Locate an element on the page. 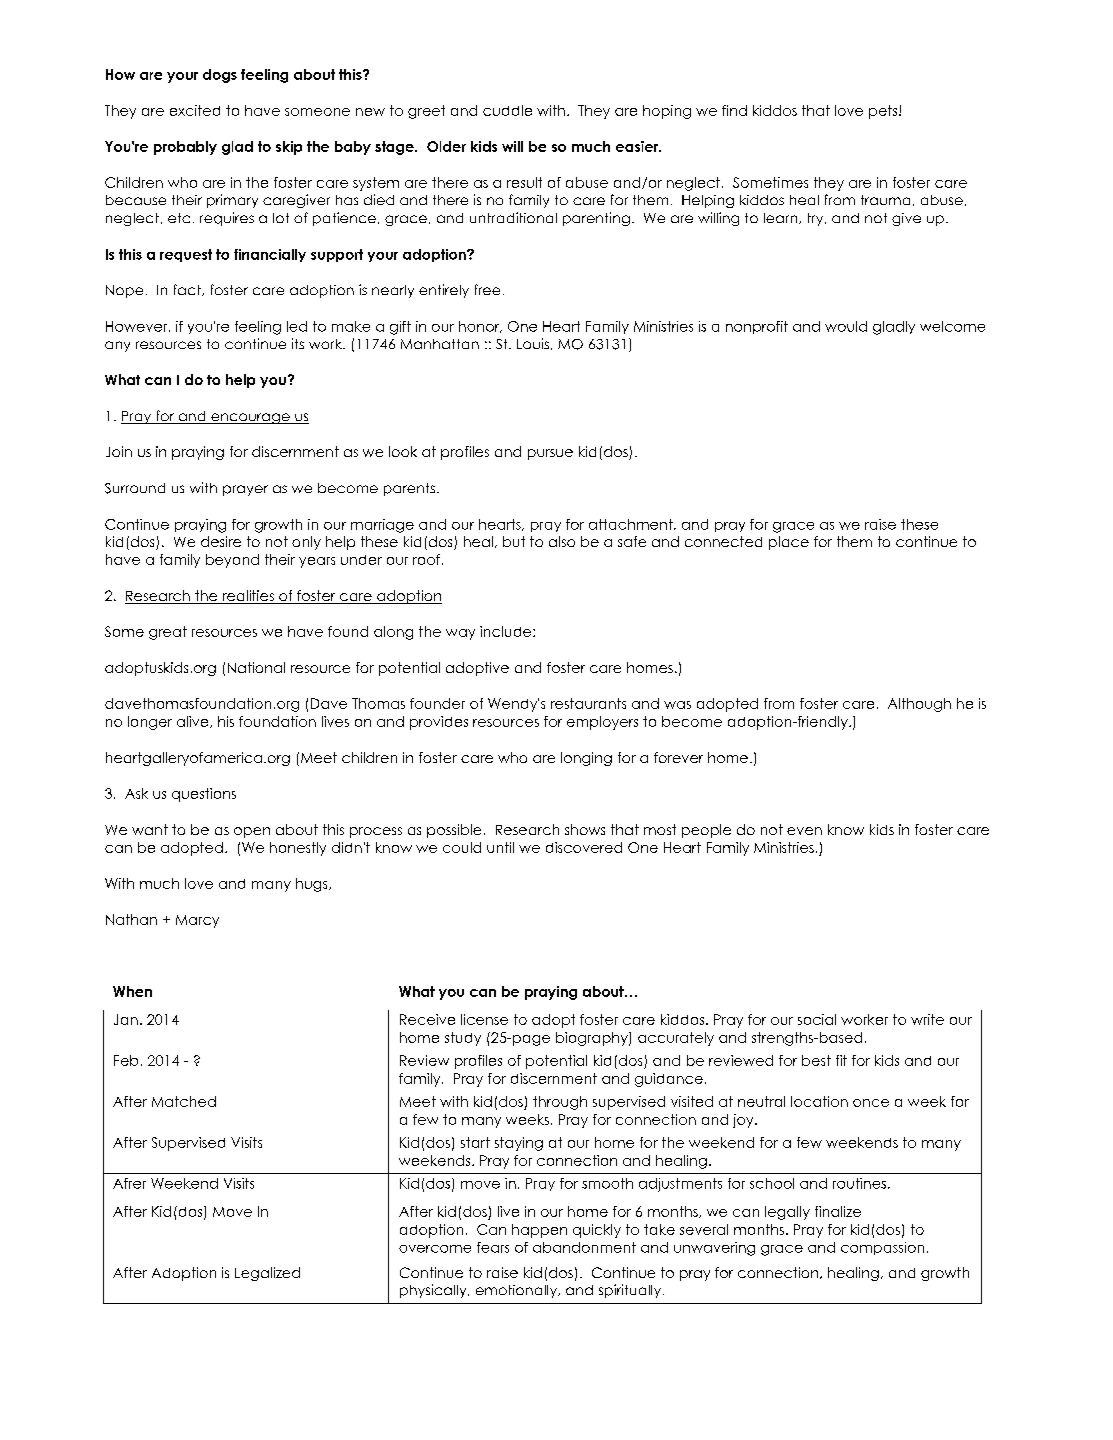 This image has height=1440, width=1113. until is located at coordinates (500, 847).
